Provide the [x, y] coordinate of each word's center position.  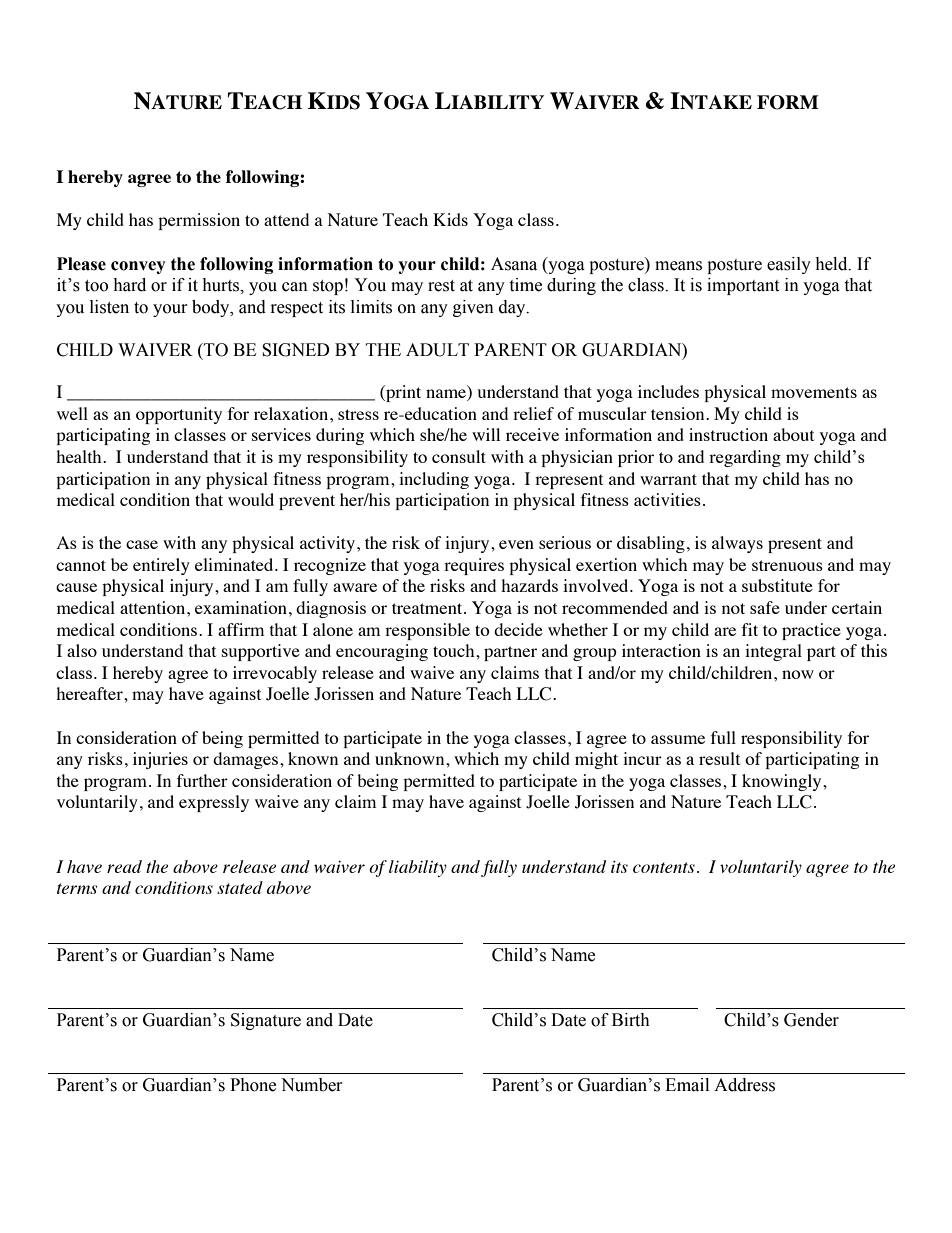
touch [455, 650]
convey [138, 267]
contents [664, 867]
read [124, 866]
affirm [241, 629]
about [793, 434]
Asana [514, 264]
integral [773, 652]
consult [459, 456]
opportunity [179, 415]
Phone [253, 1085]
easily [789, 265]
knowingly [783, 782]
